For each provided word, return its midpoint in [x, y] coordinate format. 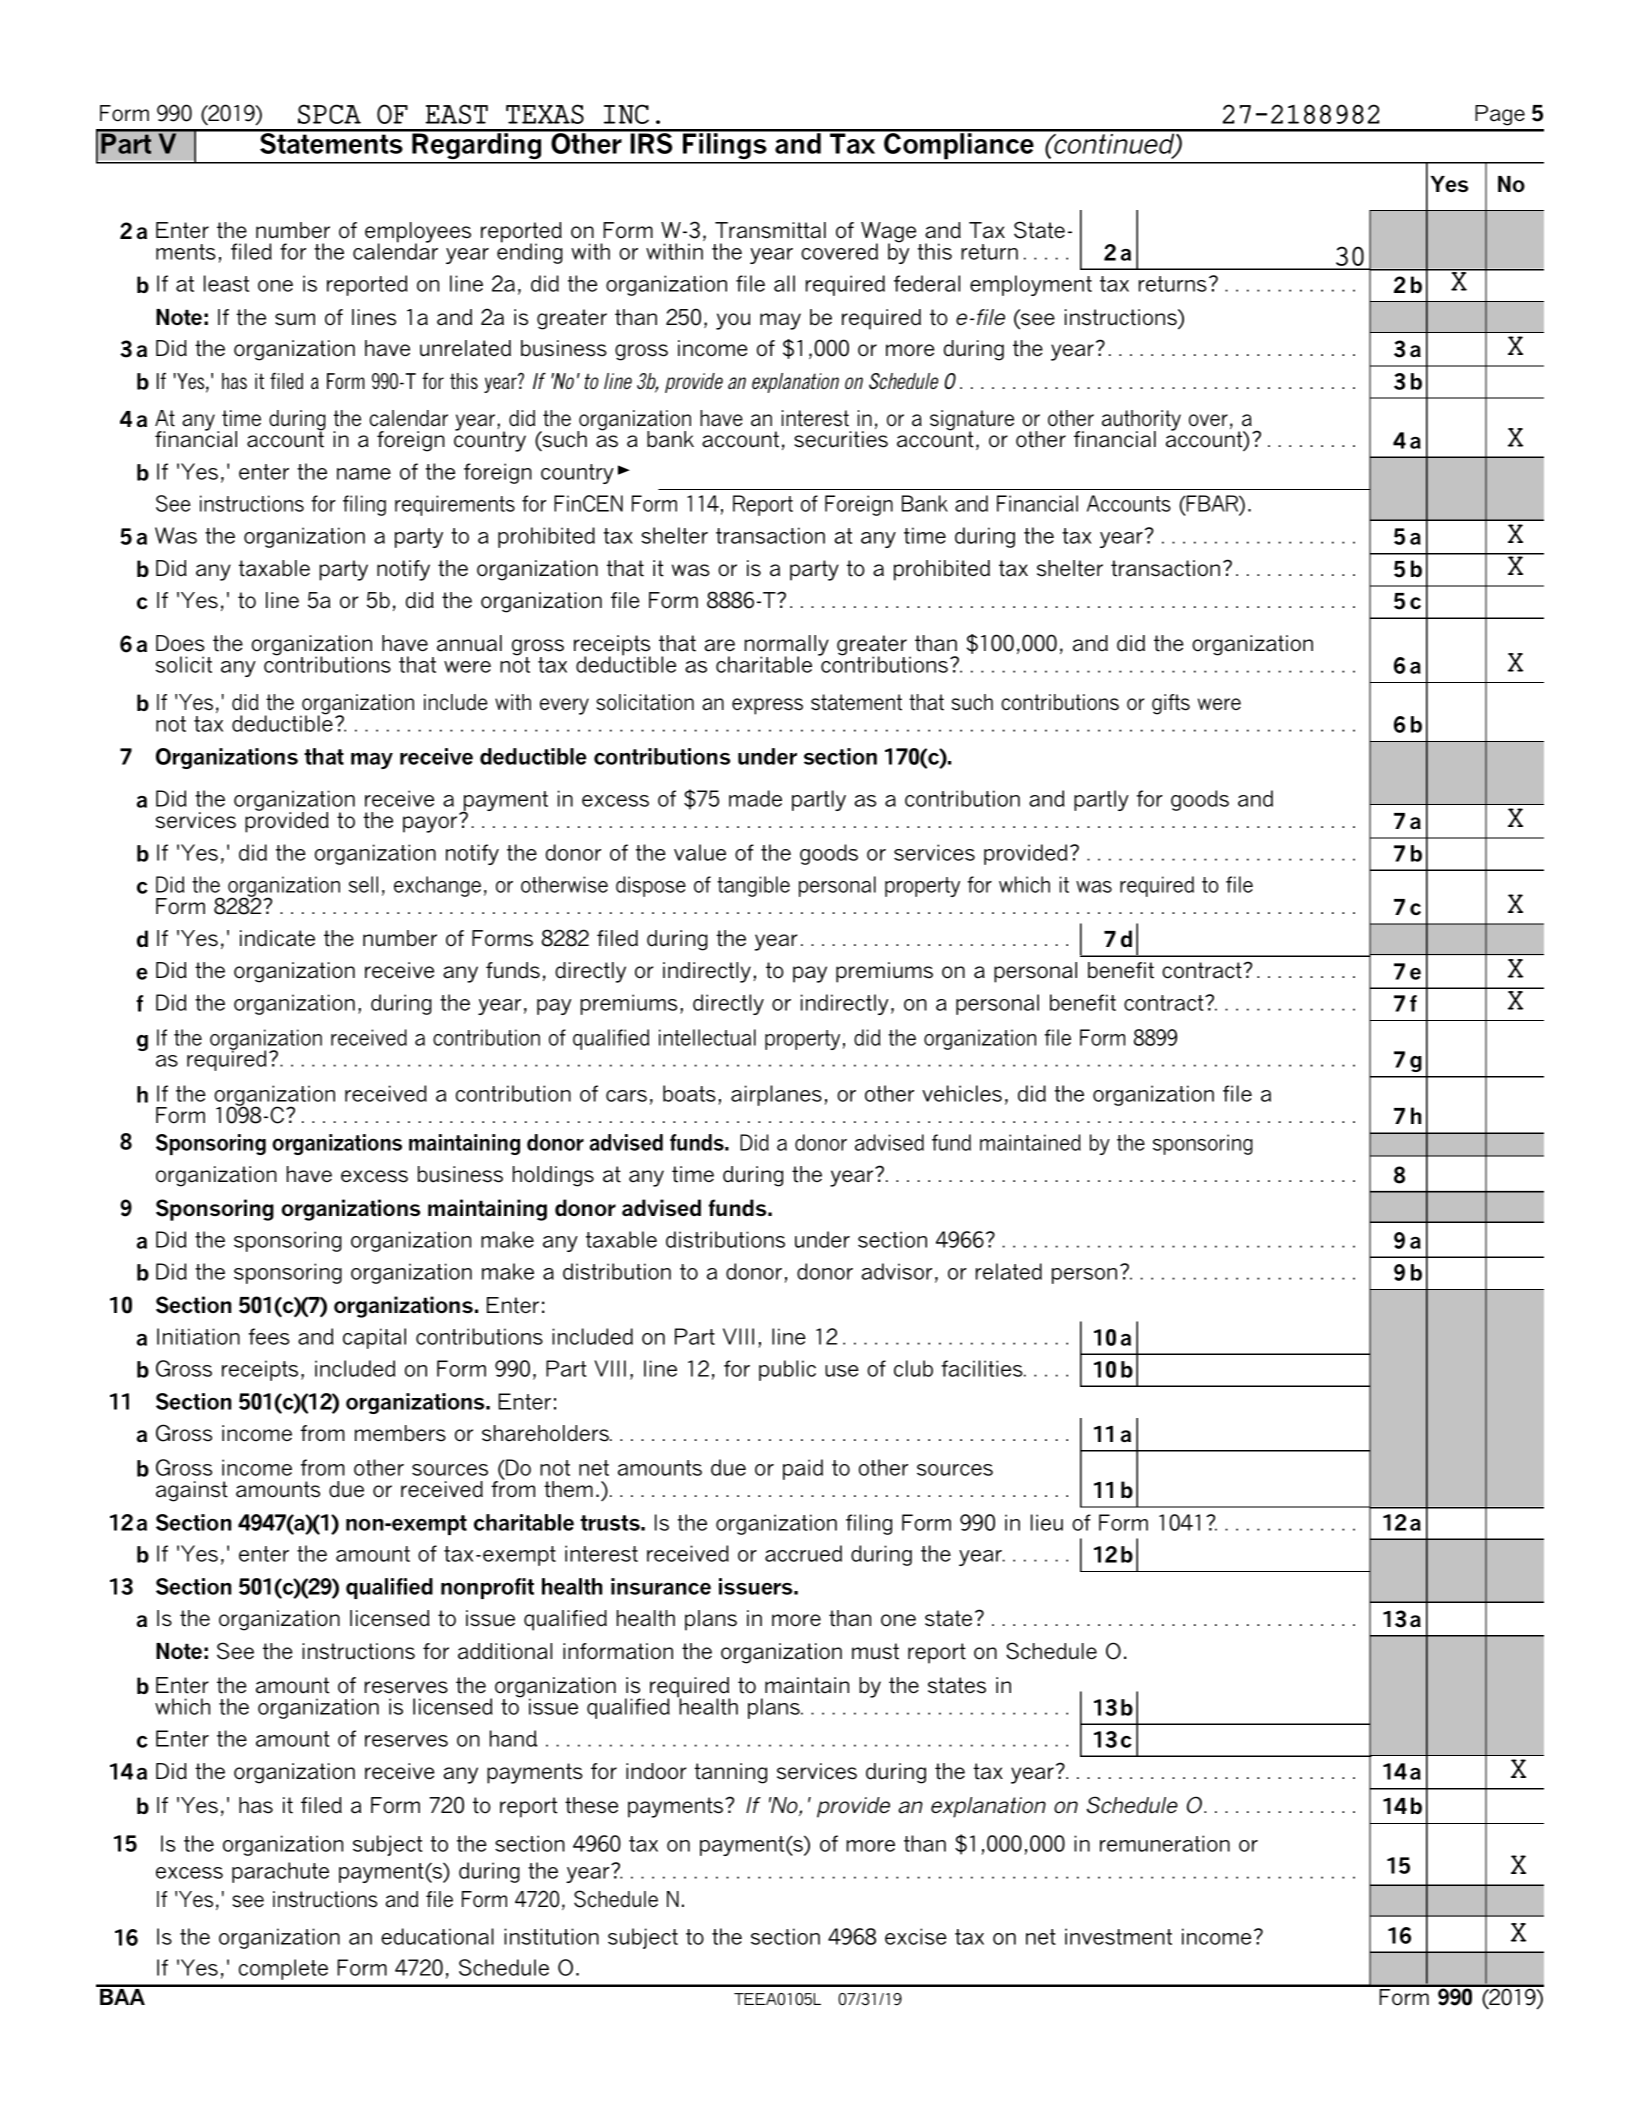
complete [283, 1969]
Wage [888, 233]
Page [1500, 115]
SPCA [329, 114]
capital [374, 1338]
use [842, 1371]
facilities [983, 1368]
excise [916, 1936]
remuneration [1165, 1843]
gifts [1171, 704]
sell [363, 884]
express [767, 706]
